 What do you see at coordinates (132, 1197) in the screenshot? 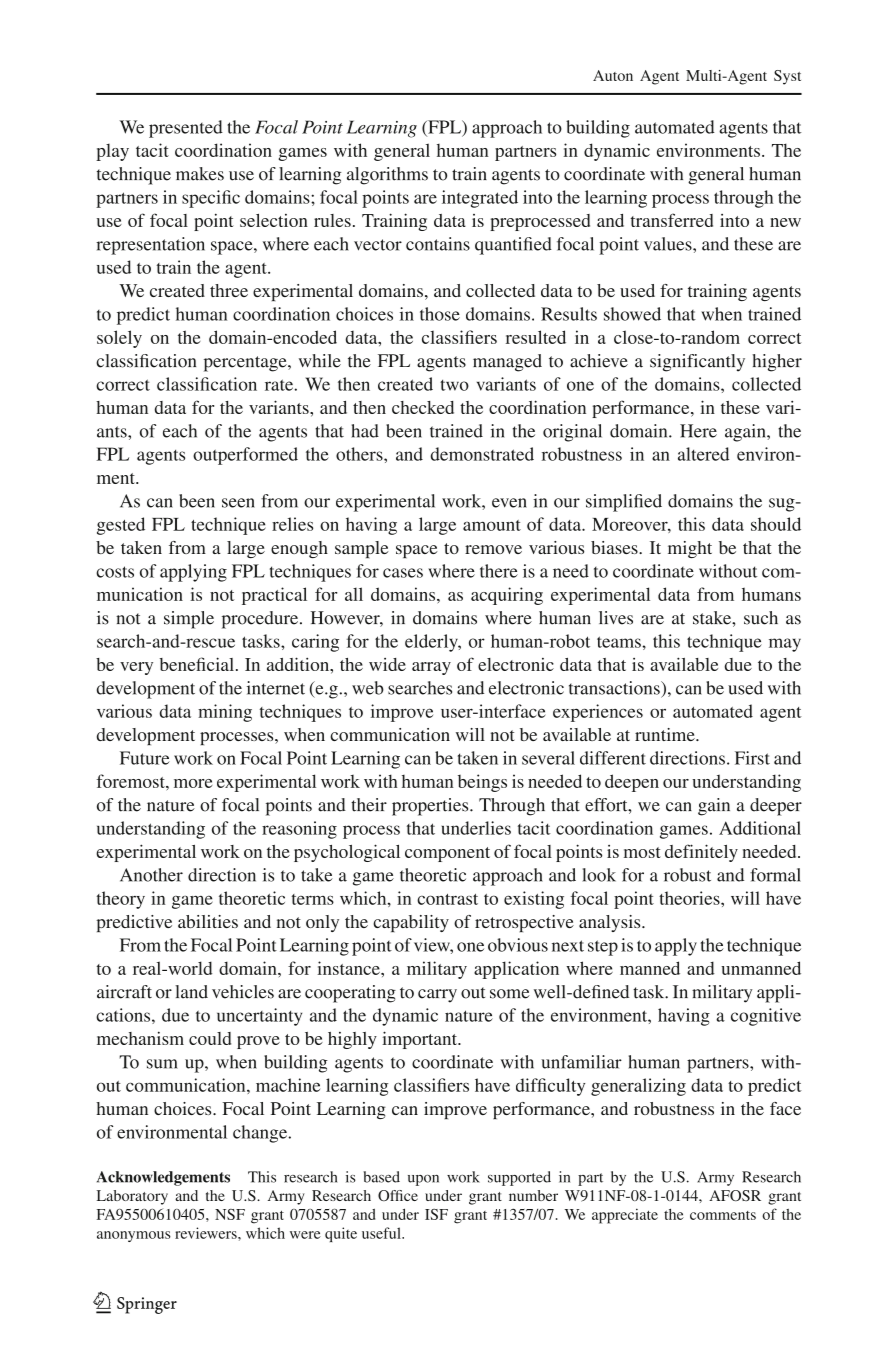
I see `Laboratory` at bounding box center [132, 1197].
